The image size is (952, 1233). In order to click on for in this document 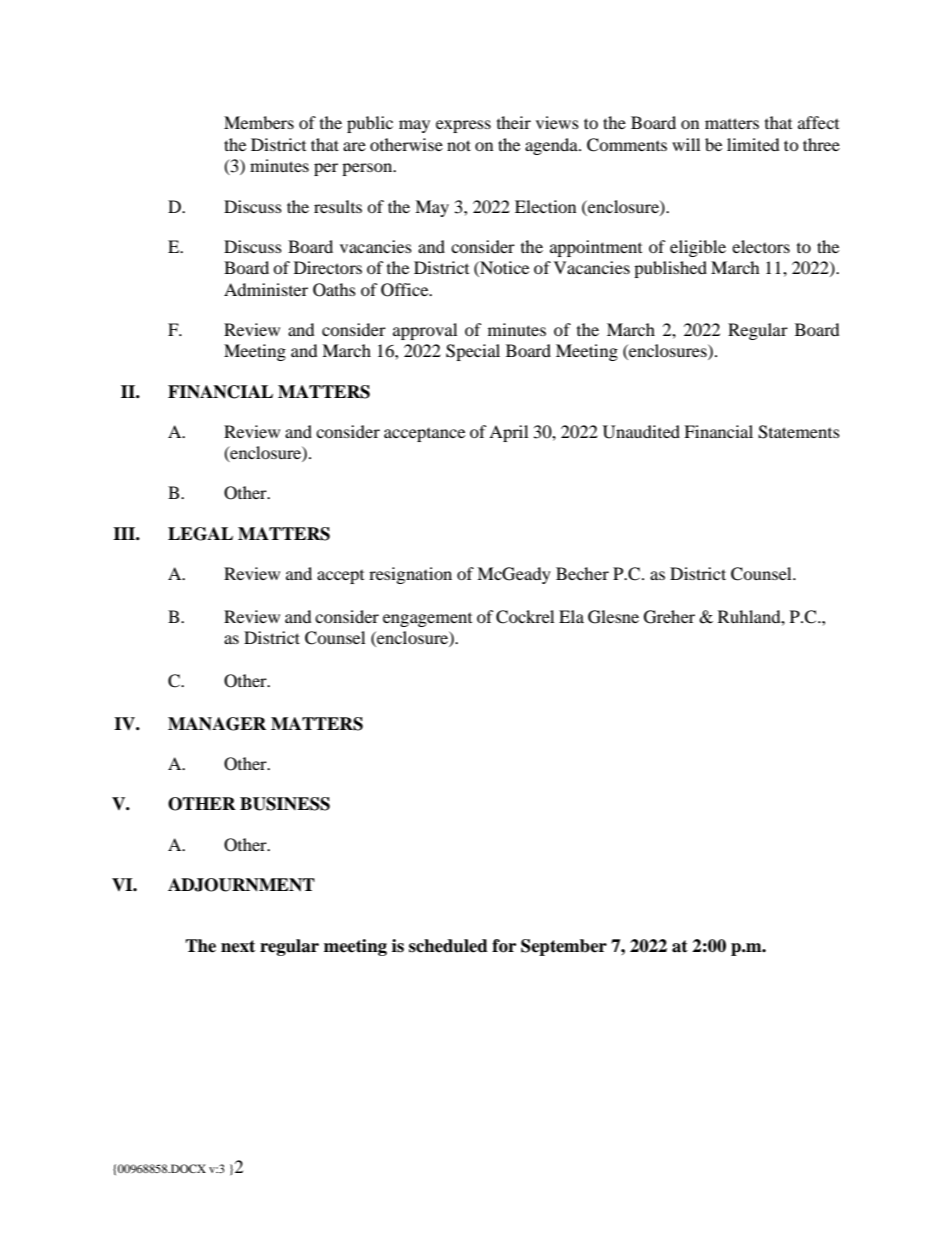, I will do `click(504, 946)`.
